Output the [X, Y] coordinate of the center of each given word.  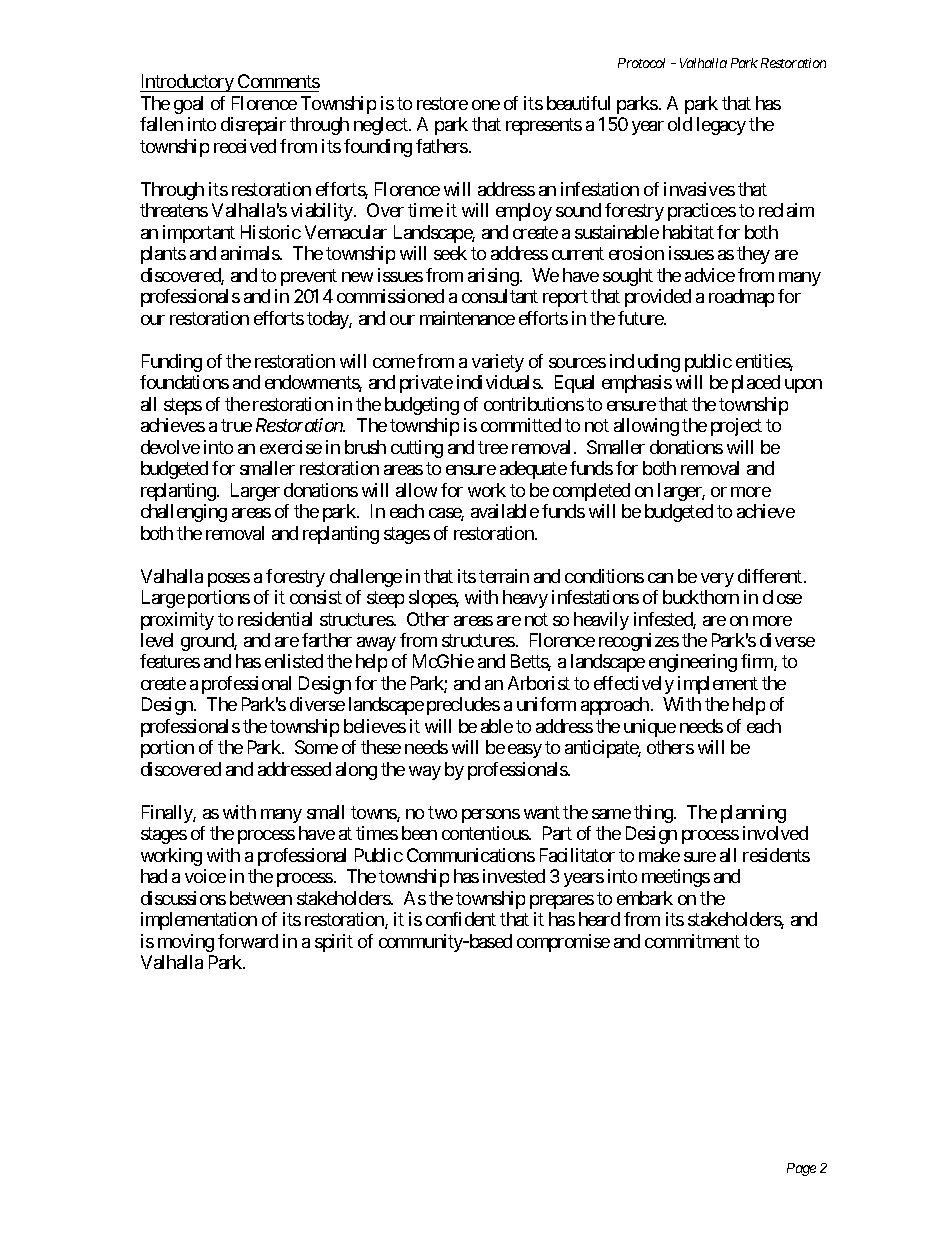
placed [756, 384]
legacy [721, 126]
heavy [525, 599]
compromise [563, 943]
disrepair [253, 126]
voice [205, 876]
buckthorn [701, 597]
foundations [184, 382]
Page [801, 1169]
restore [442, 103]
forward [248, 941]
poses [229, 580]
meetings [676, 878]
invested [514, 876]
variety [498, 363]
